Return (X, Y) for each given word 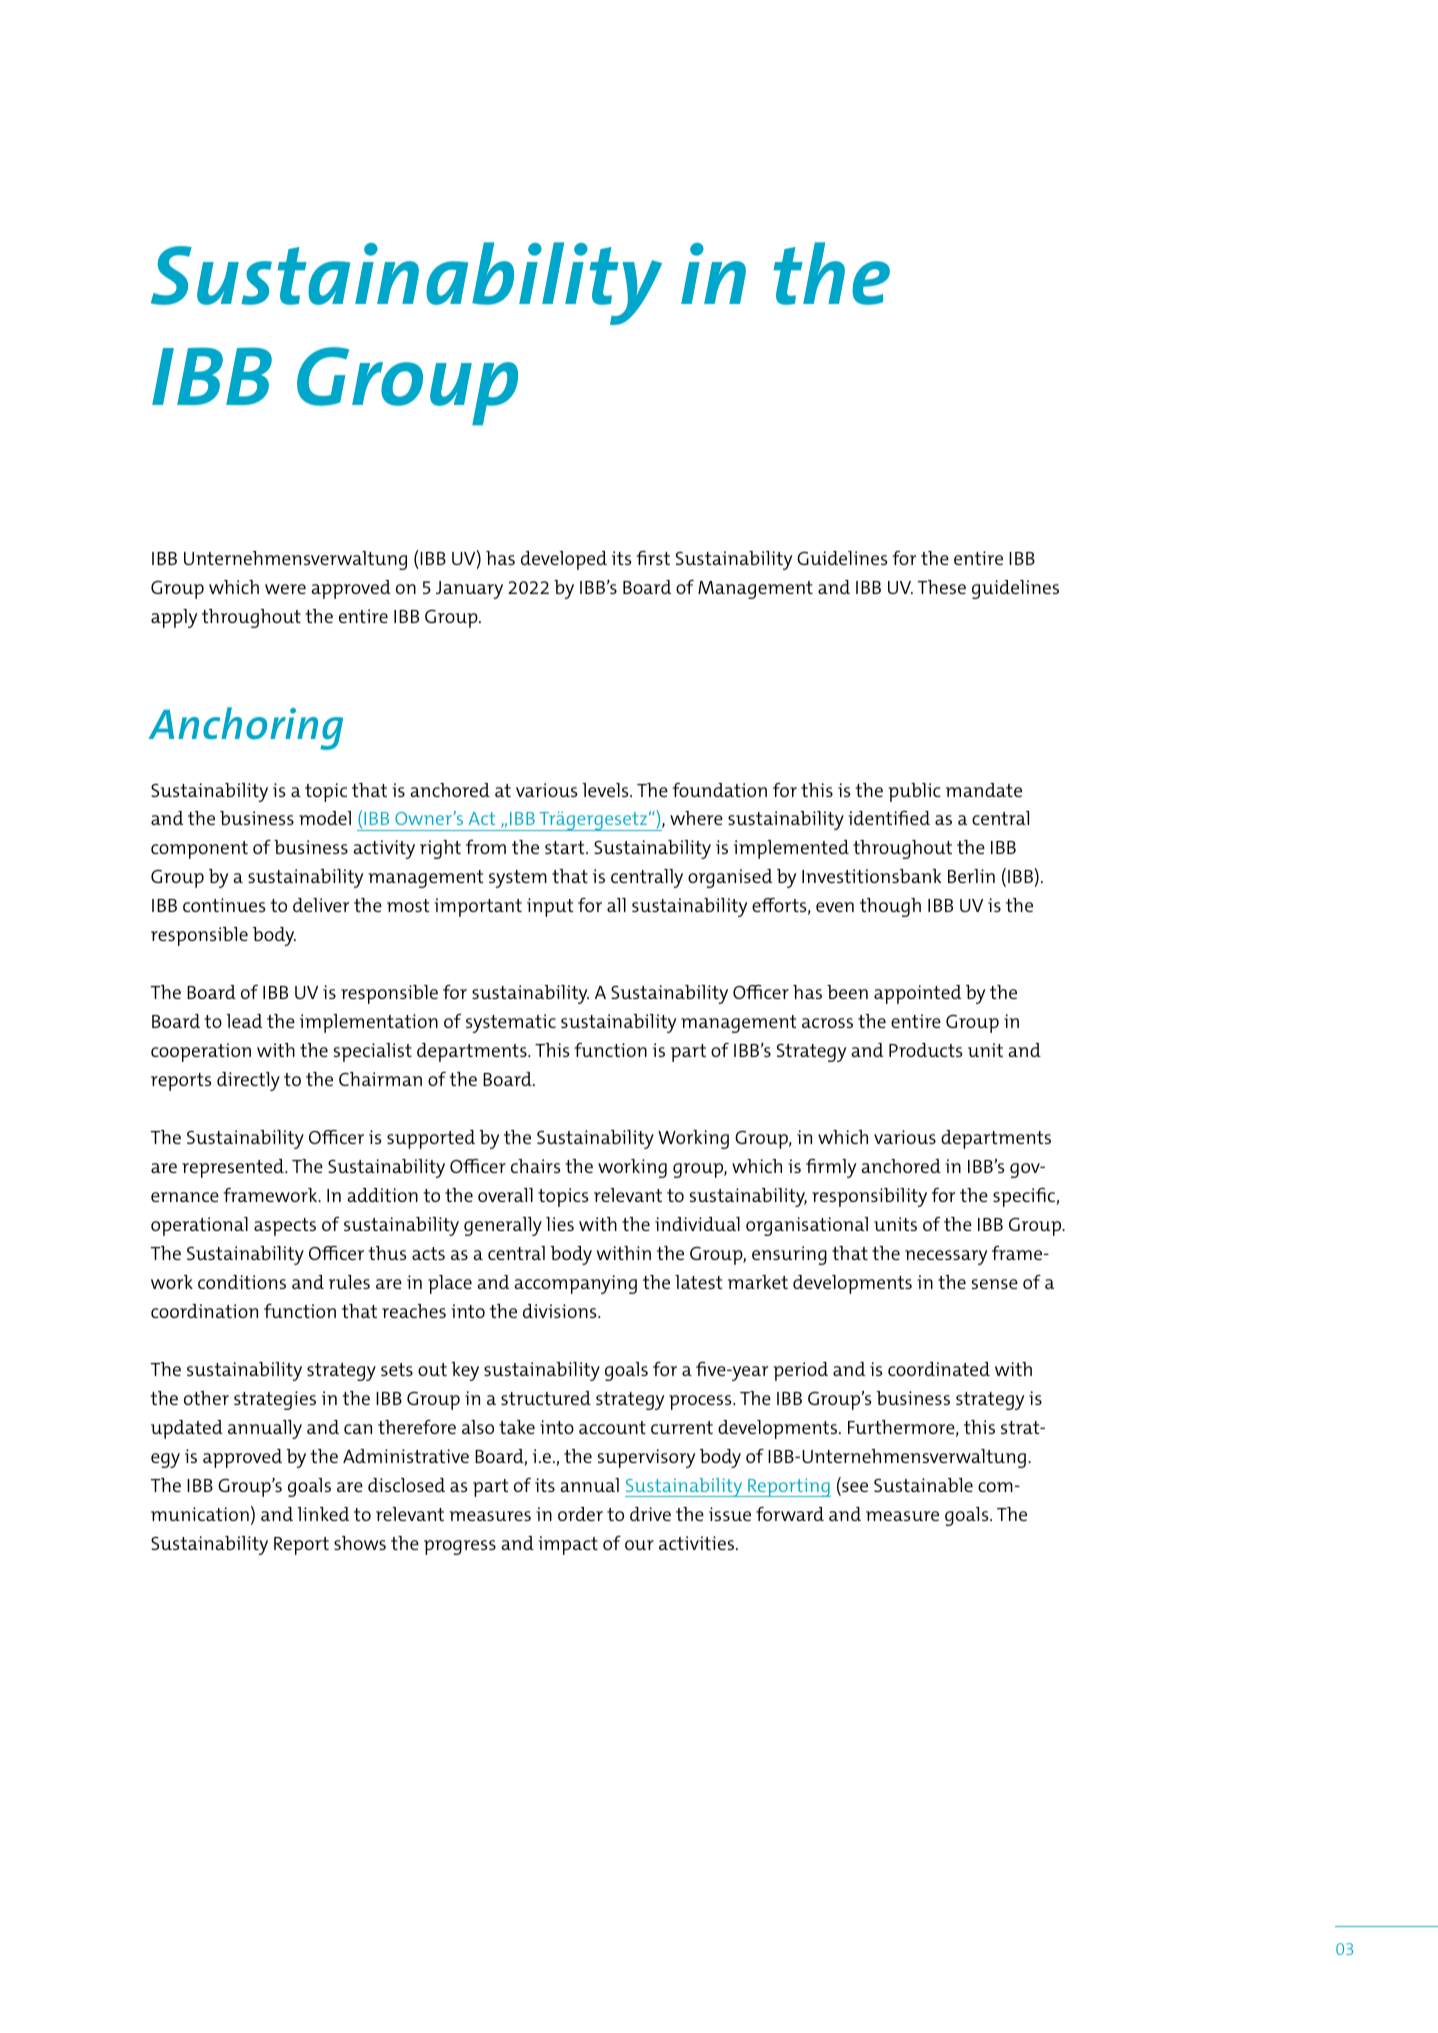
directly (248, 1081)
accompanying (575, 1284)
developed (564, 560)
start (566, 847)
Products (925, 1050)
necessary (946, 1257)
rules (349, 1282)
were (285, 589)
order (580, 1514)
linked (323, 1514)
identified (889, 818)
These (942, 587)
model (325, 818)
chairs (535, 1166)
